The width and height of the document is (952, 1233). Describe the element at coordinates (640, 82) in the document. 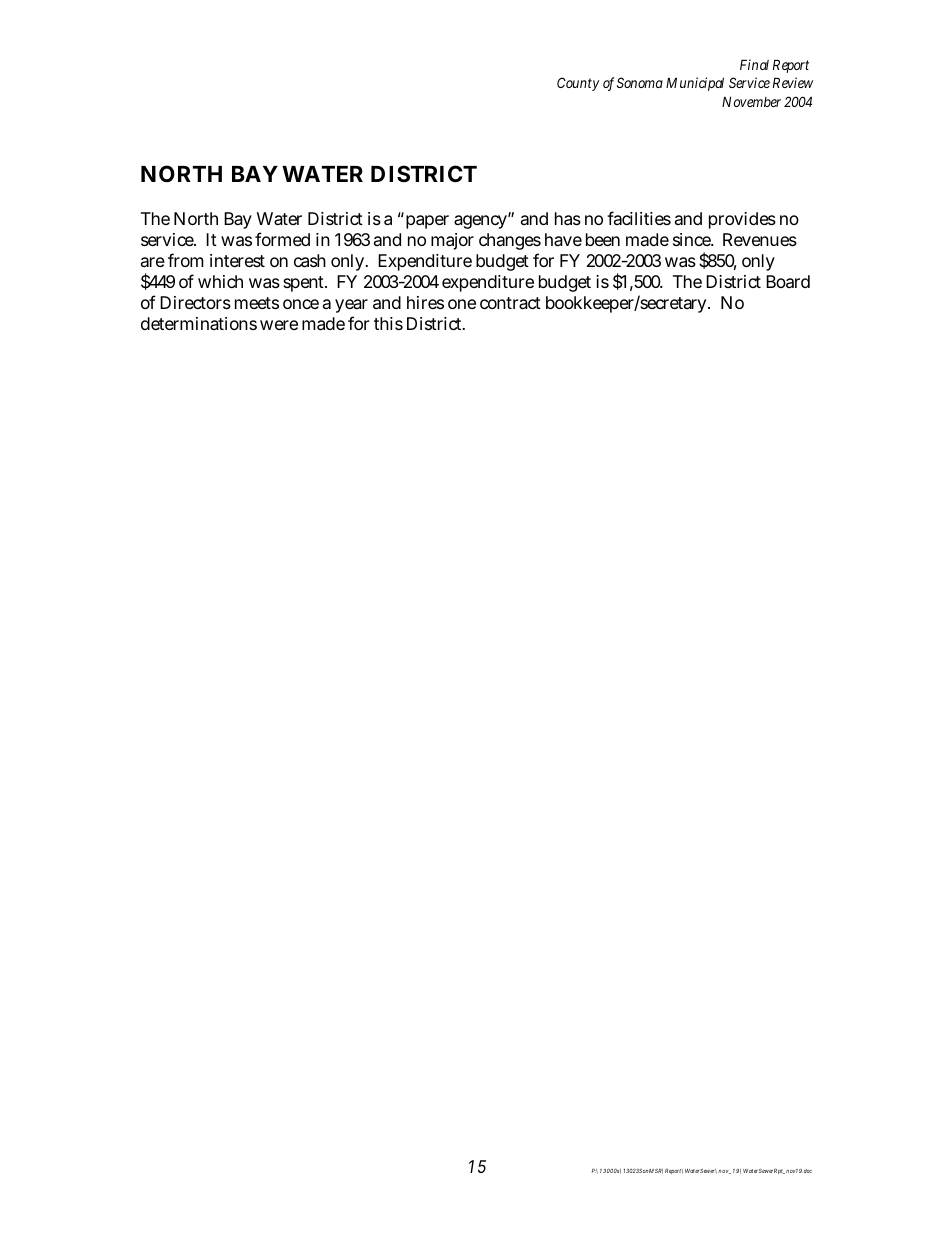

I see `Sonoma` at that location.
